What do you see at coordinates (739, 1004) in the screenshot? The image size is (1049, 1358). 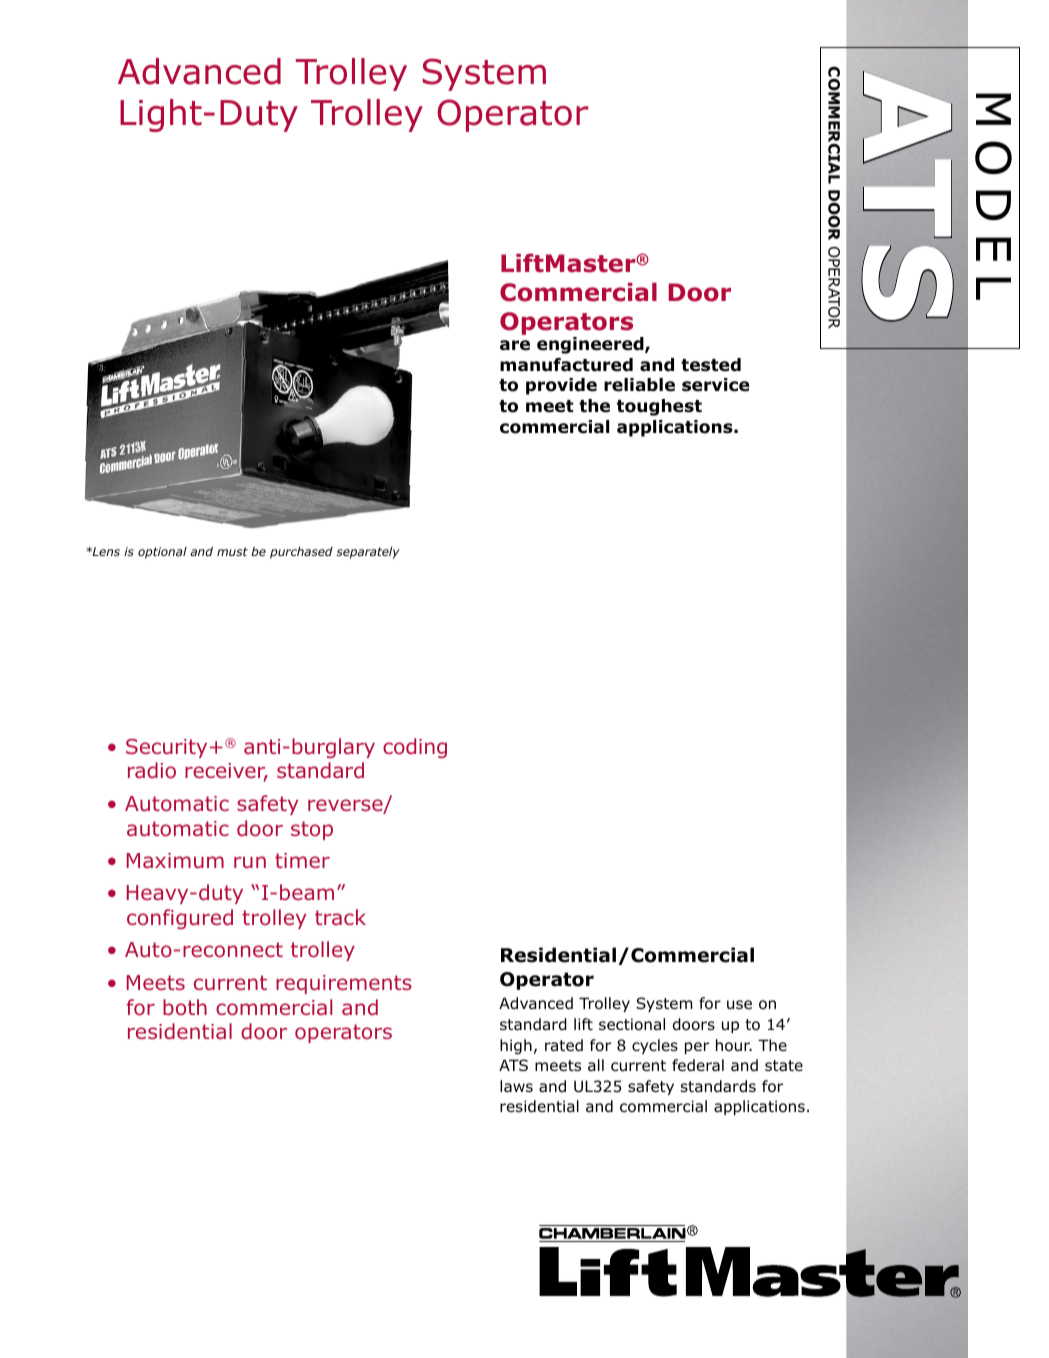 I see `use` at bounding box center [739, 1004].
